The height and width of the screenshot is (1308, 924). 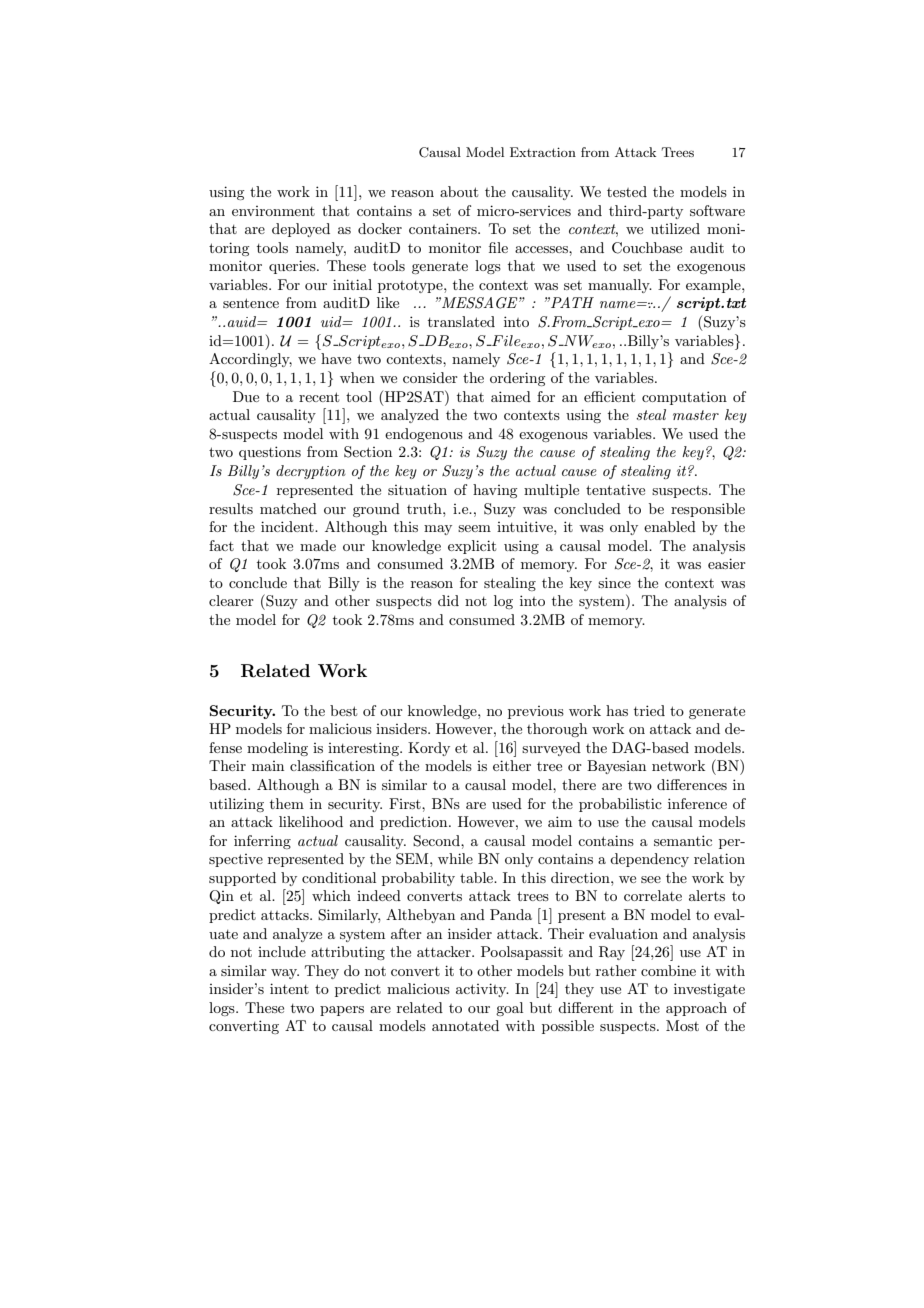 What do you see at coordinates (268, 766) in the screenshot?
I see `main` at bounding box center [268, 766].
